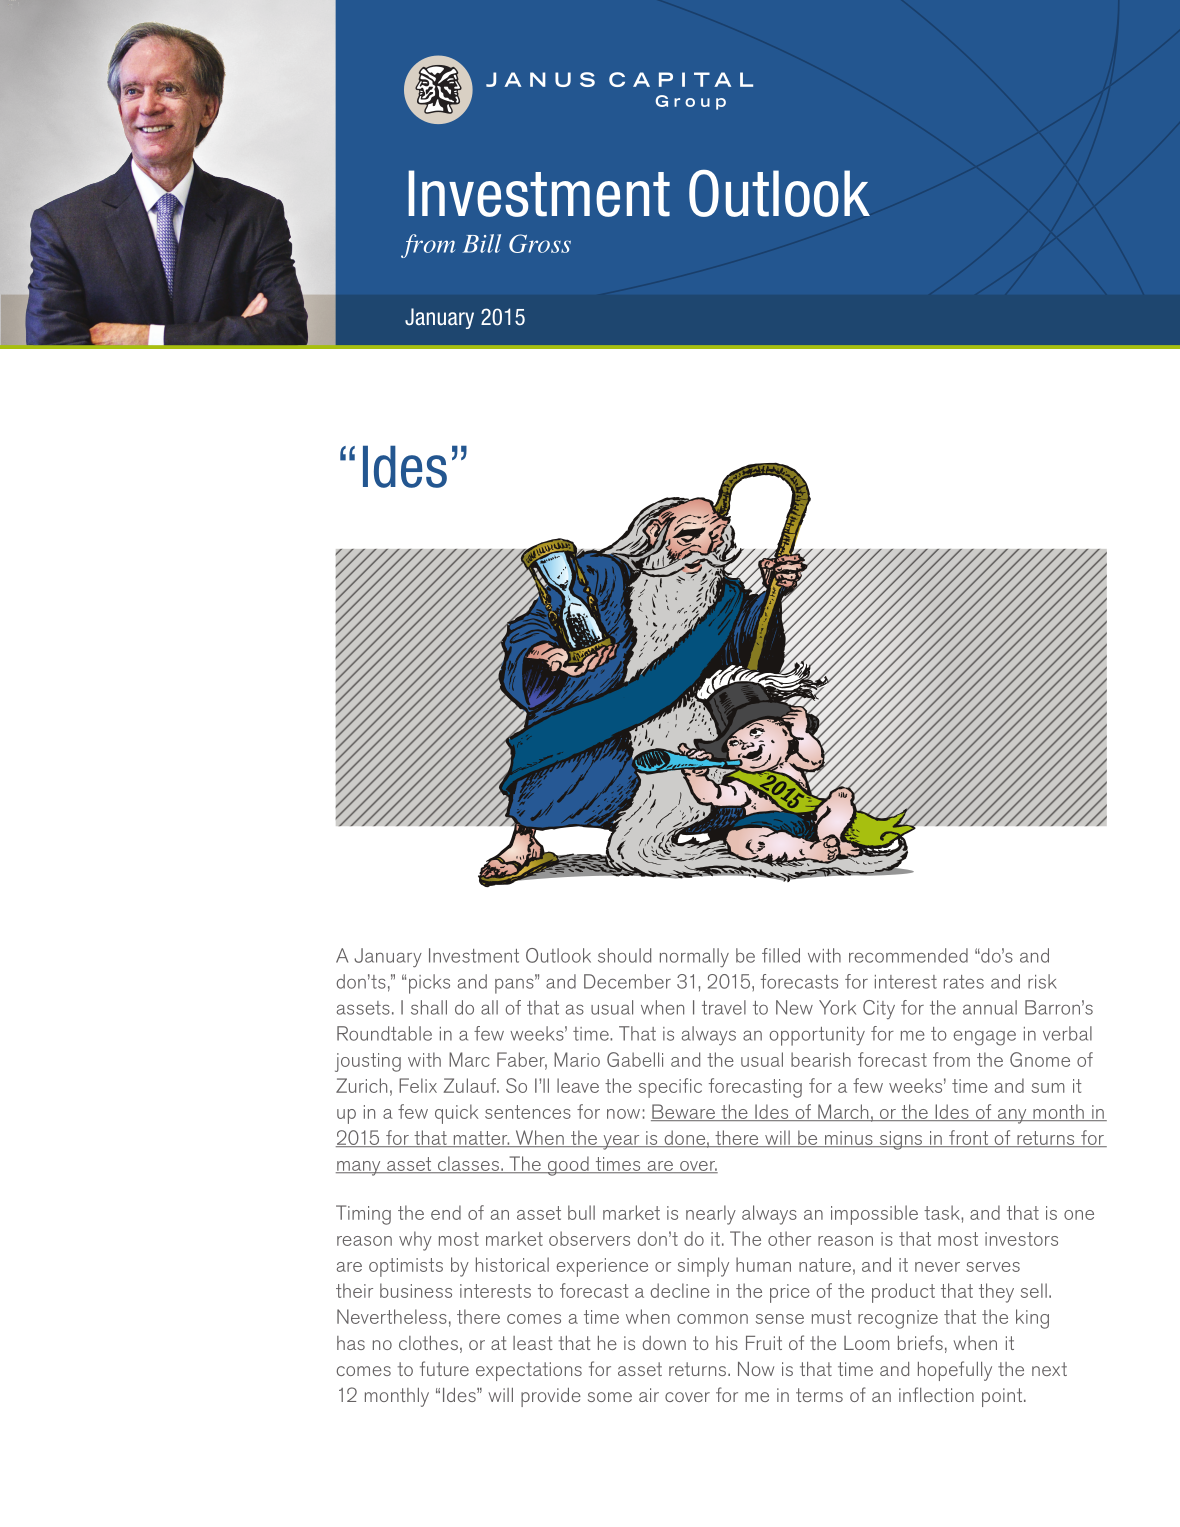 This screenshot has height=1527, width=1180. What do you see at coordinates (482, 243) in the screenshot?
I see `Bill` at bounding box center [482, 243].
